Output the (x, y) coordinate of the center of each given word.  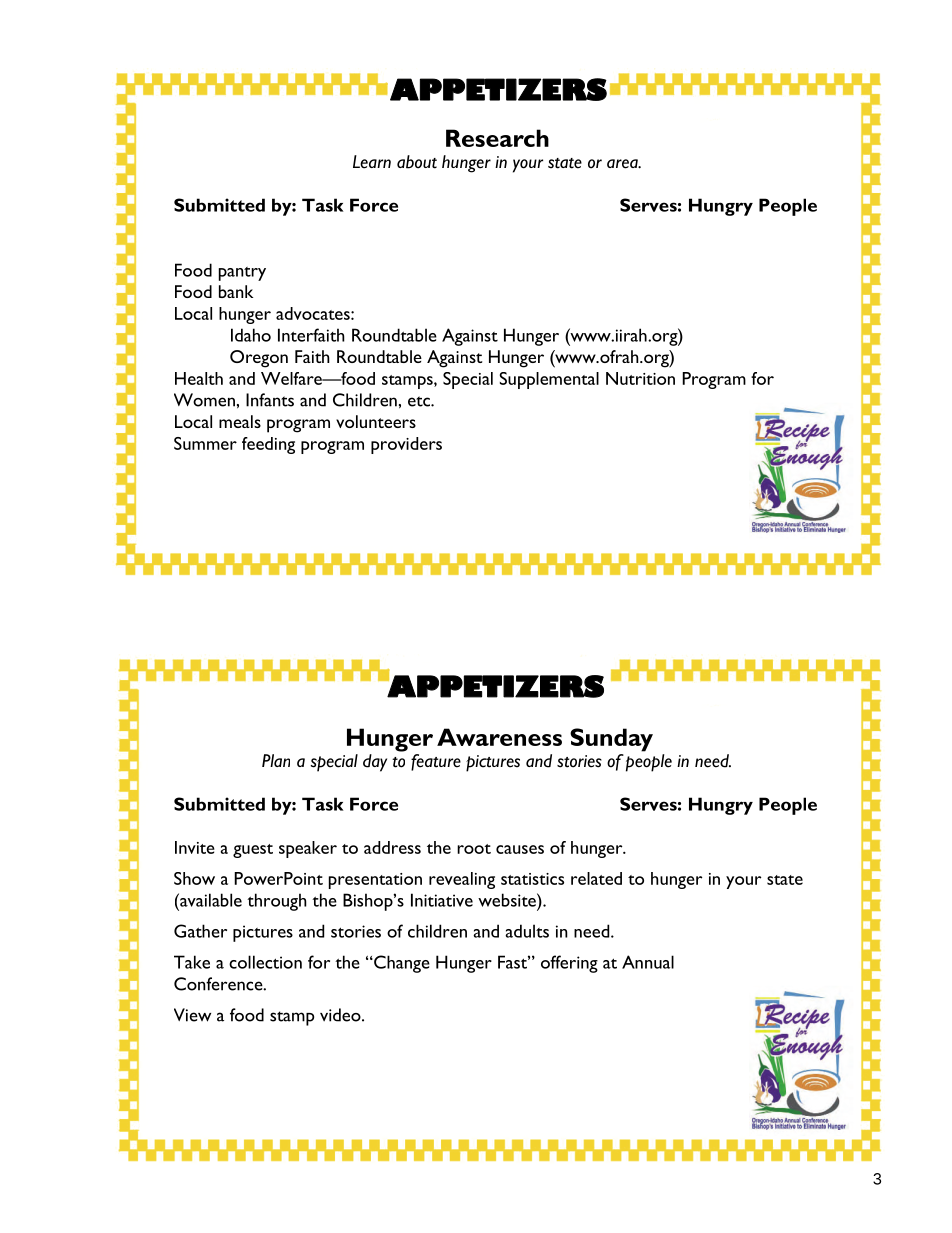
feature (436, 762)
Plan (276, 760)
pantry (242, 274)
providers (406, 445)
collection (265, 962)
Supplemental (549, 380)
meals (240, 421)
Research (497, 138)
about (417, 162)
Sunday (611, 740)
